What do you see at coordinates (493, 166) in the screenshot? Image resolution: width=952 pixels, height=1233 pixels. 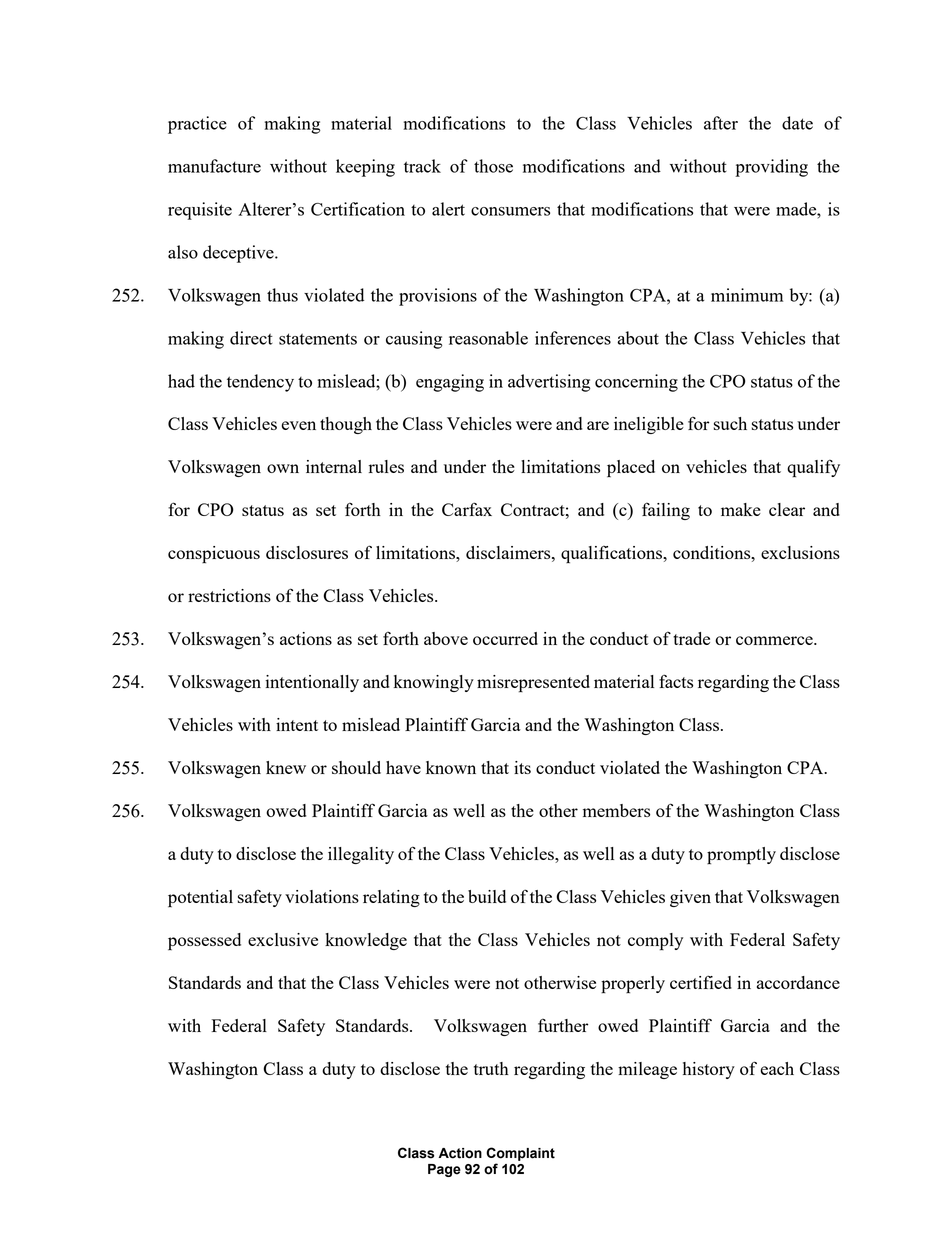 I see `those` at bounding box center [493, 166].
